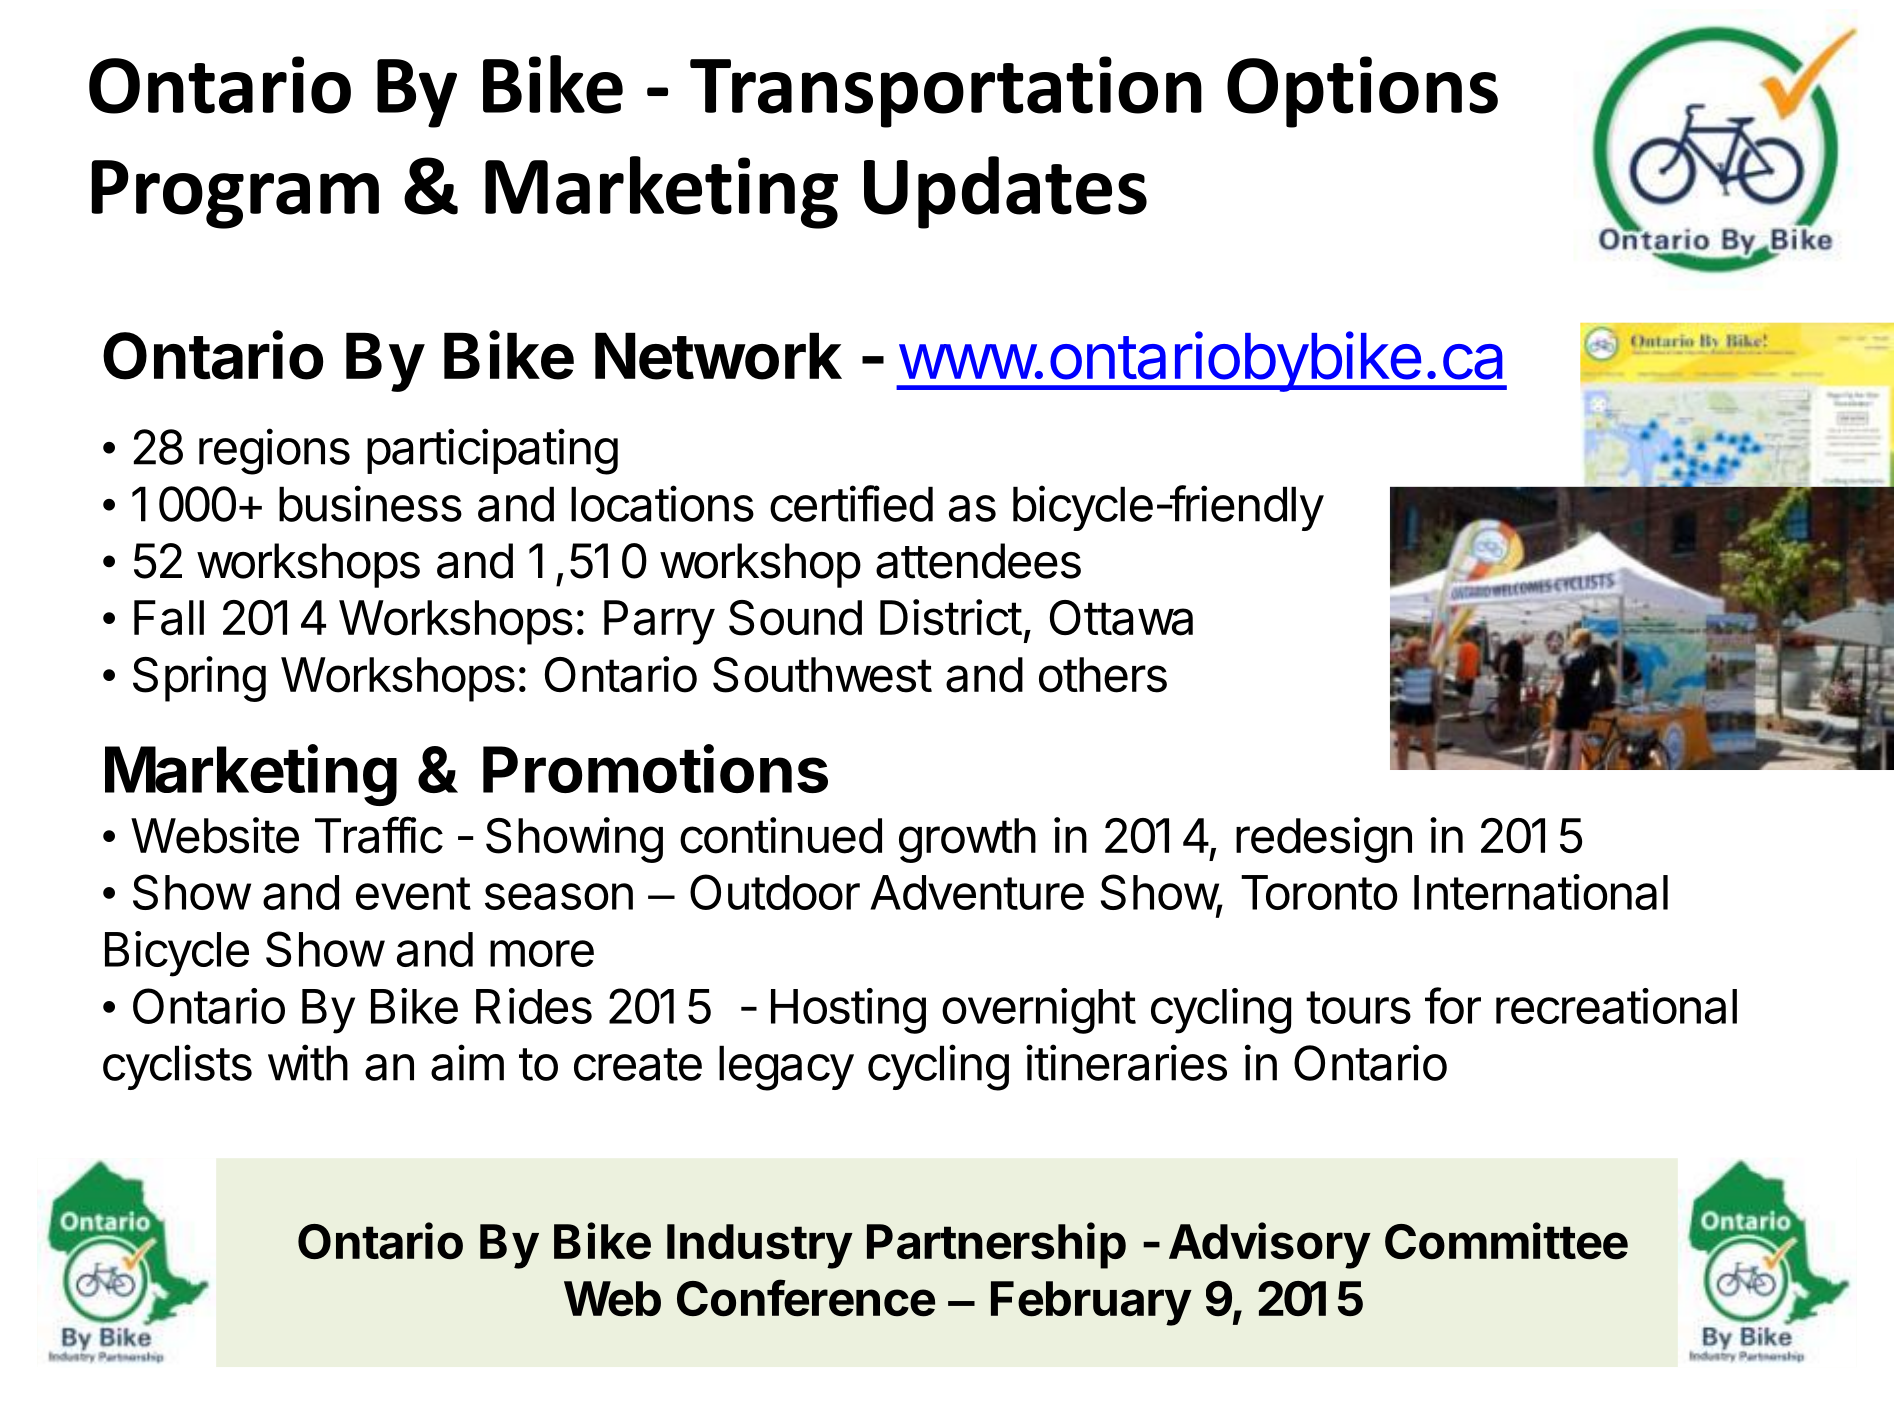 This page has width=1894, height=1421. I want to click on others, so click(1103, 675).
